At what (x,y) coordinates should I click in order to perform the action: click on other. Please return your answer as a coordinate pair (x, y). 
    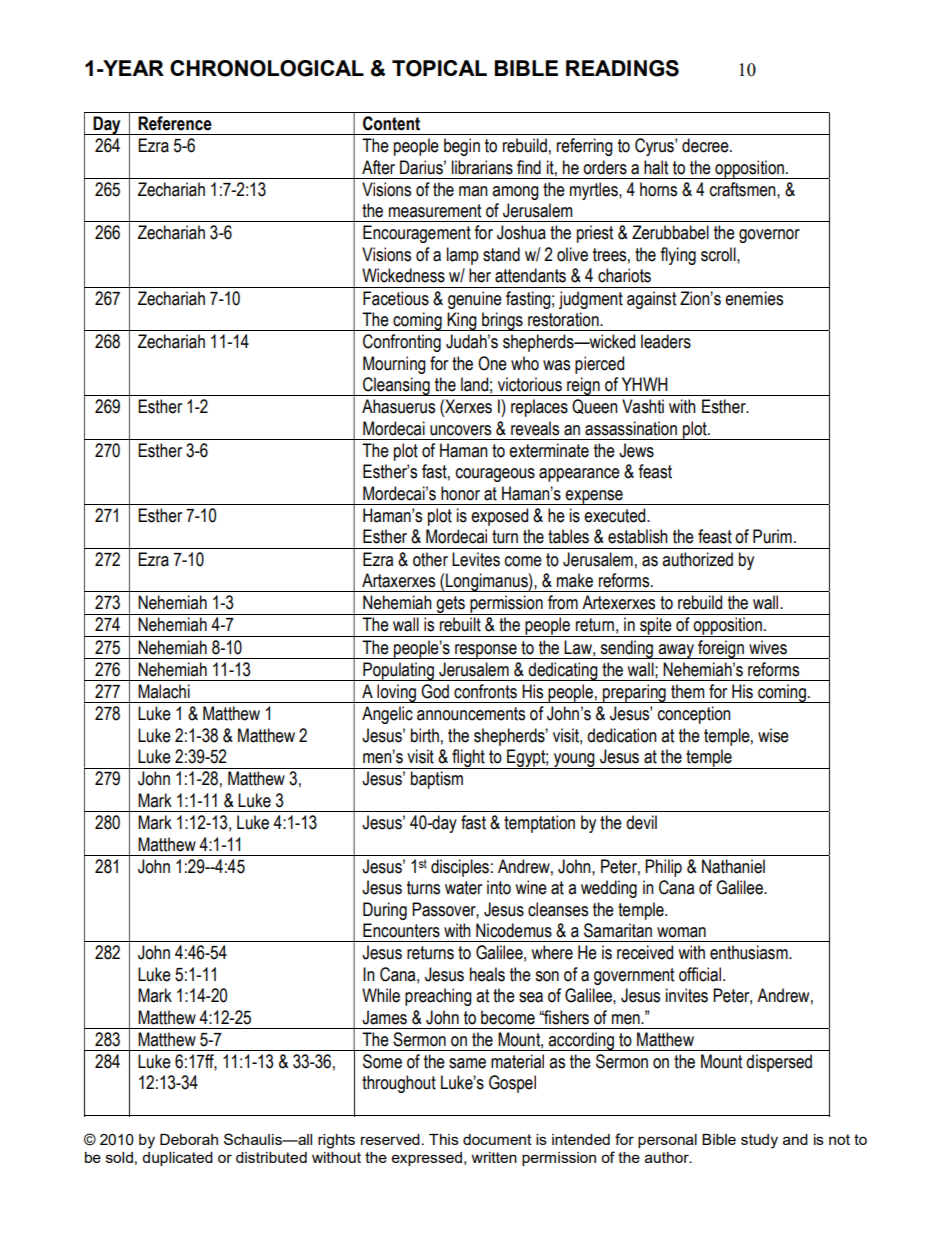
    Looking at the image, I should click on (430, 559).
